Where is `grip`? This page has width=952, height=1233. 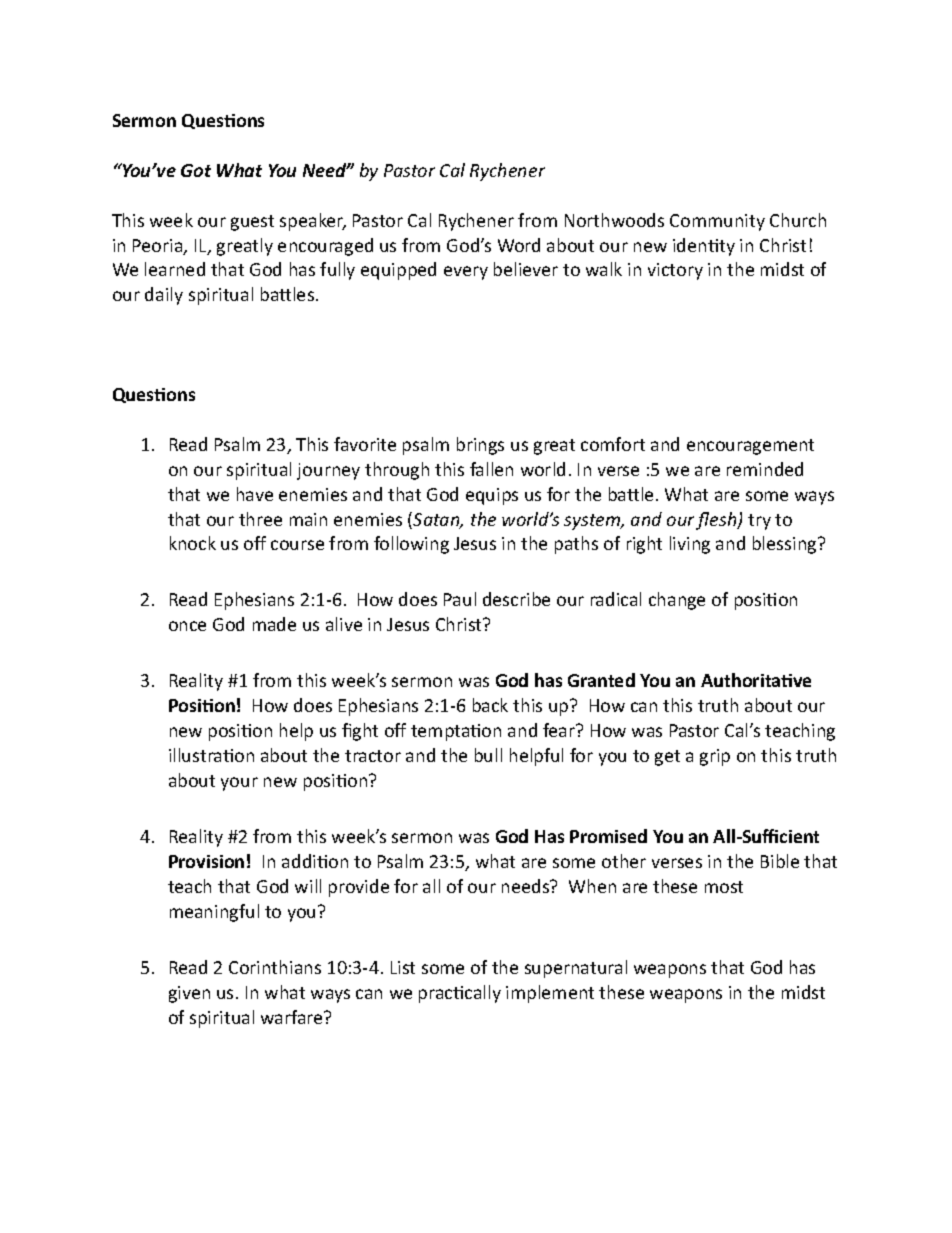
grip is located at coordinates (715, 757).
